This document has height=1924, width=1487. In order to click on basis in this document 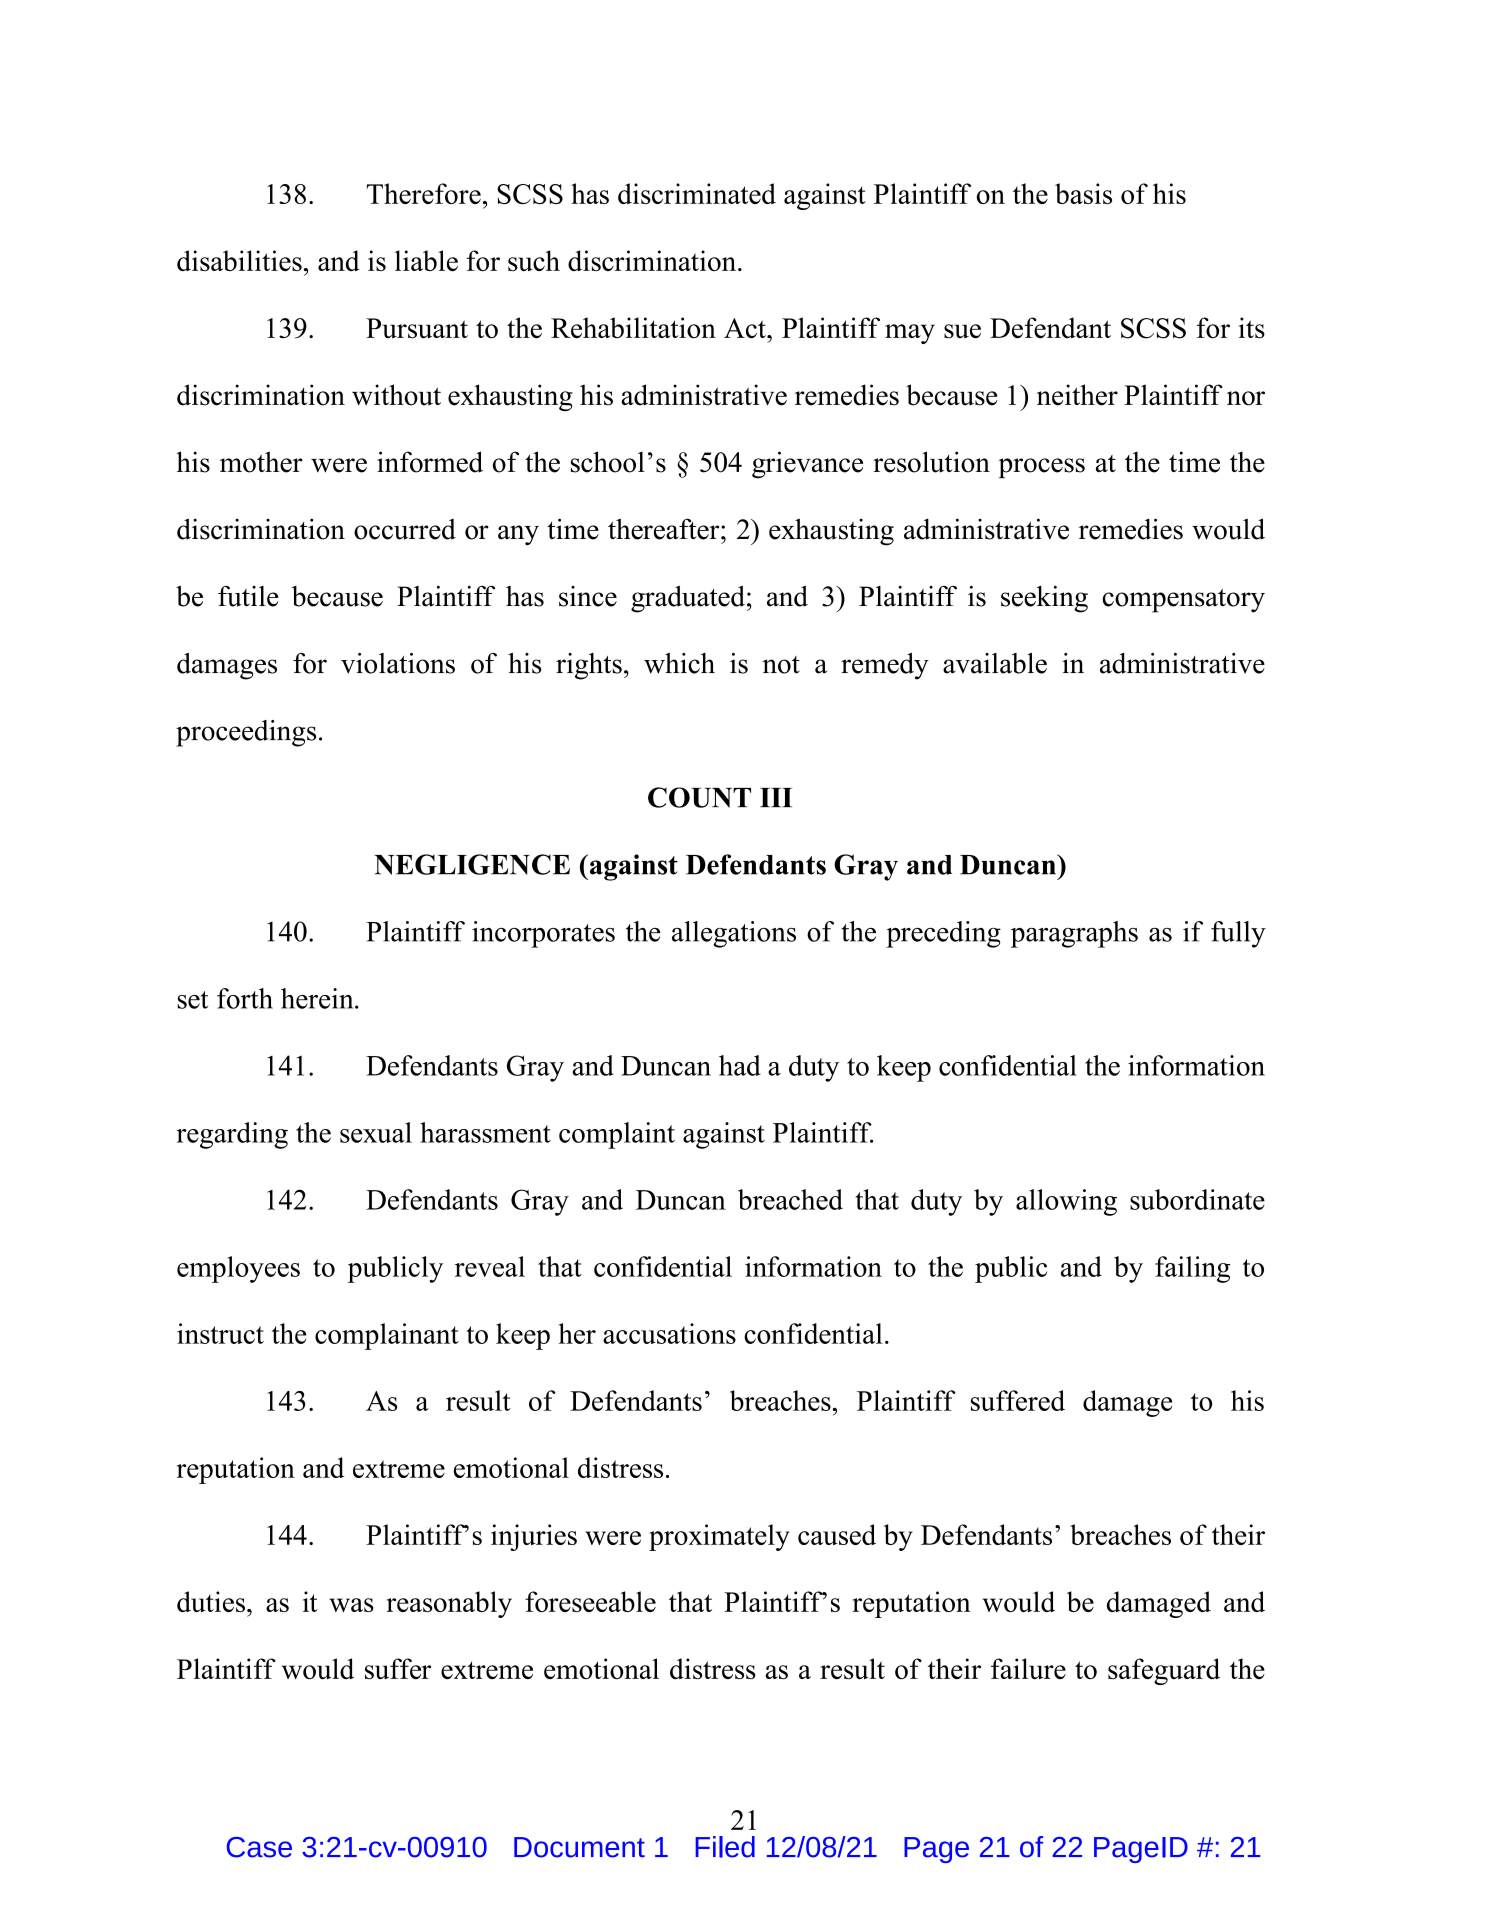, I will do `click(1083, 193)`.
